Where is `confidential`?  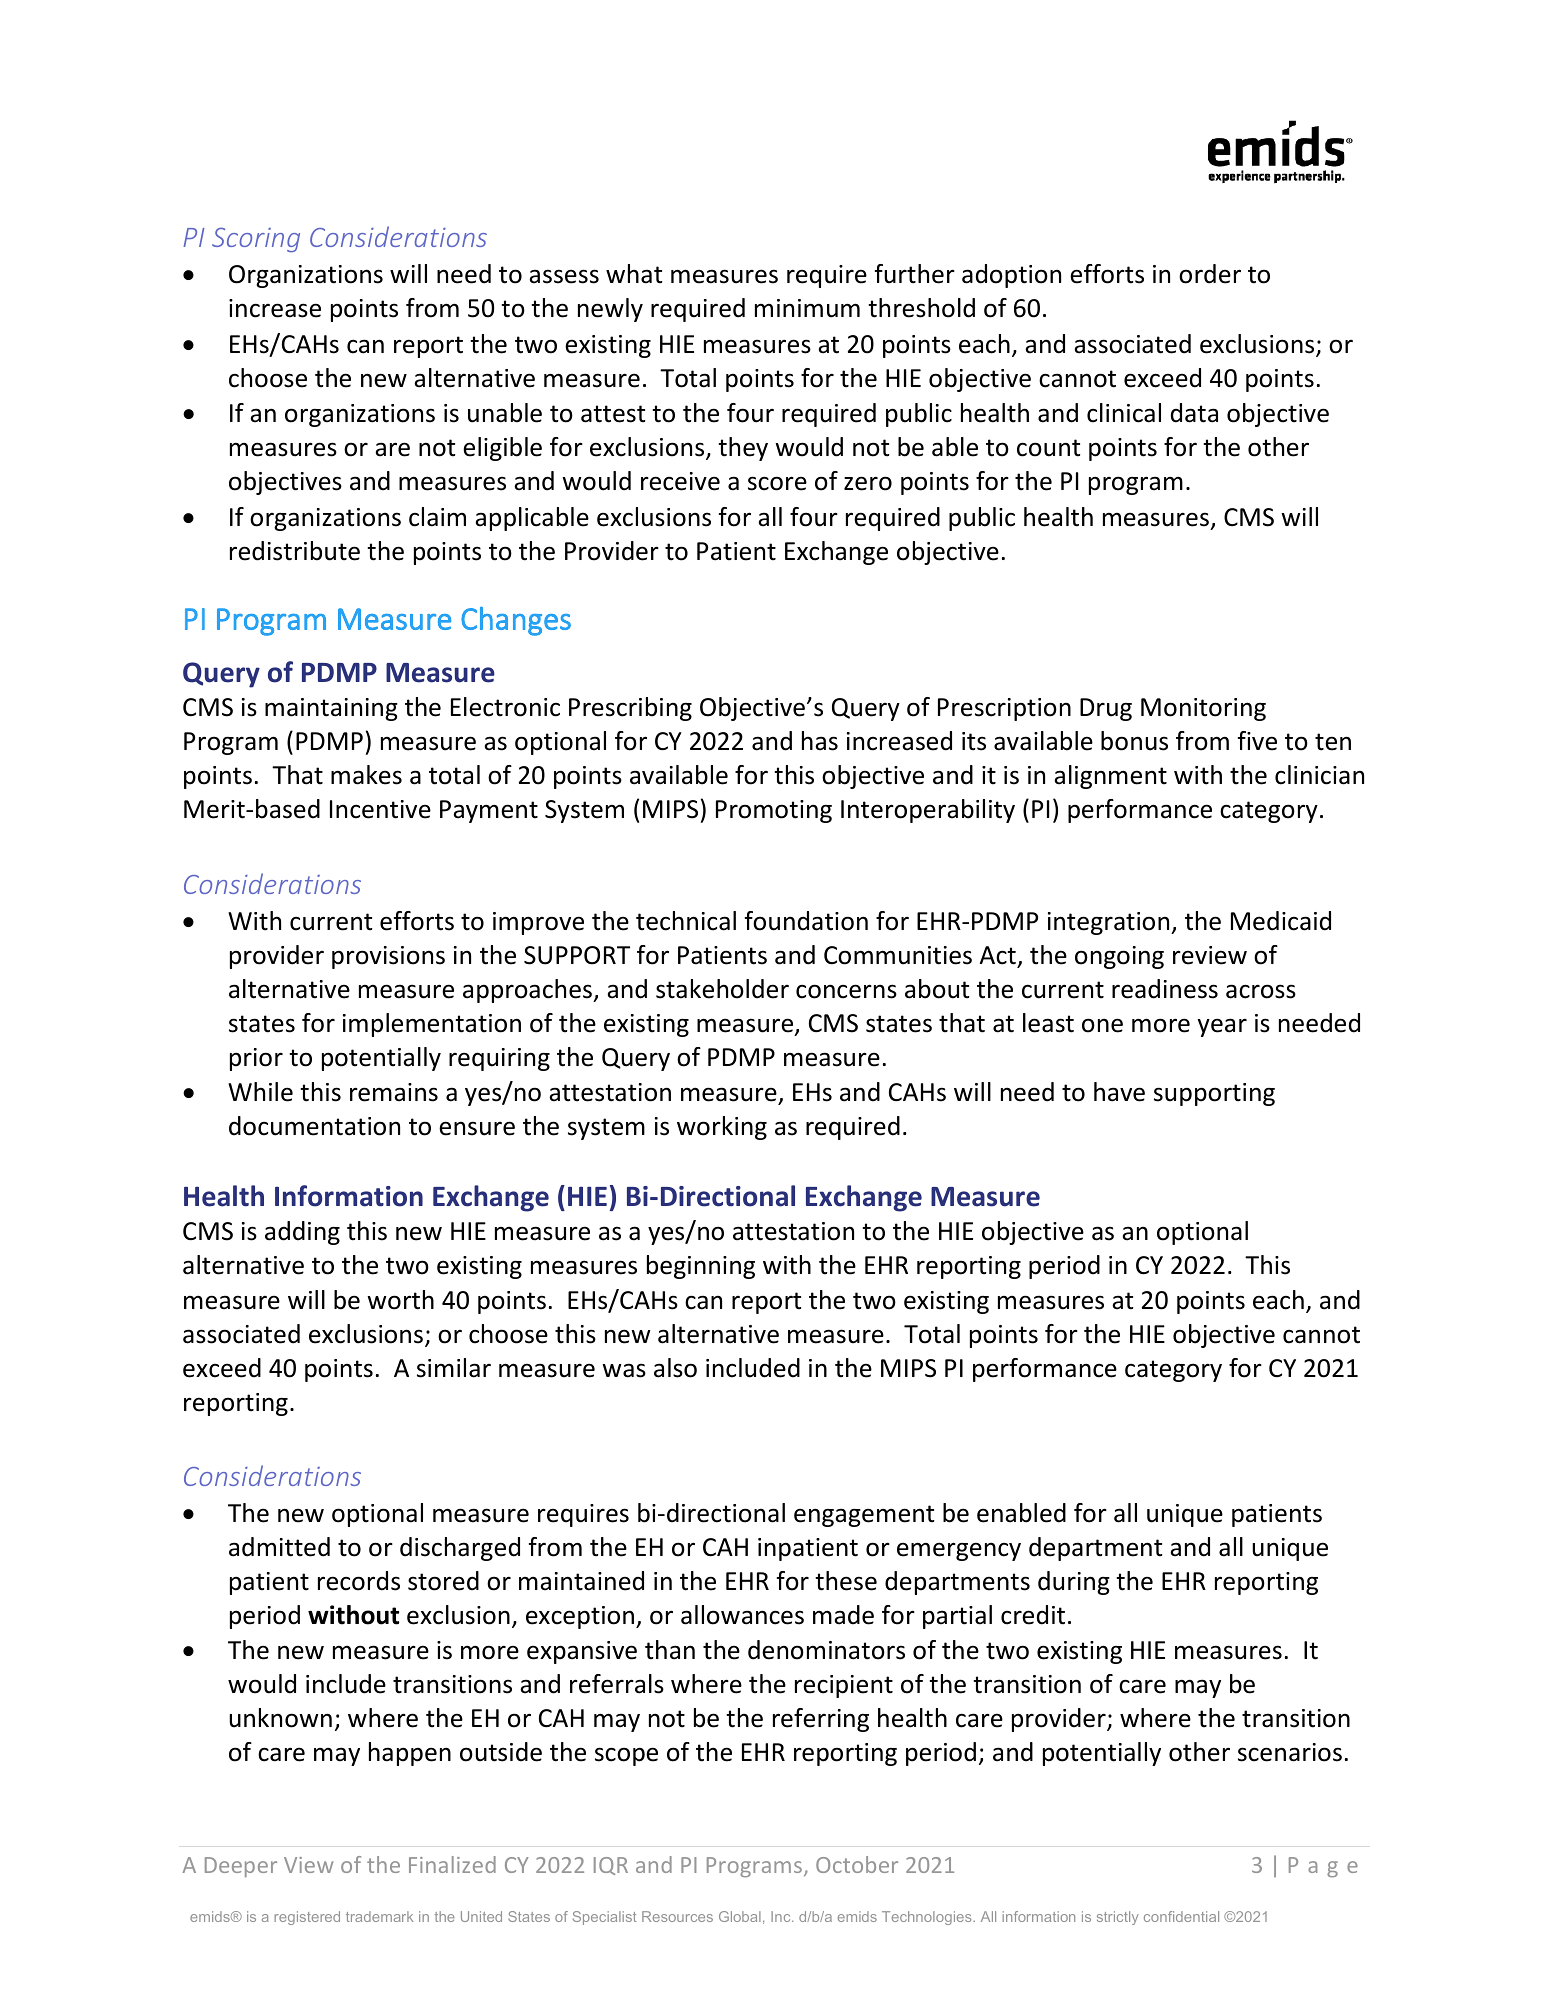
confidential is located at coordinates (1181, 1916).
